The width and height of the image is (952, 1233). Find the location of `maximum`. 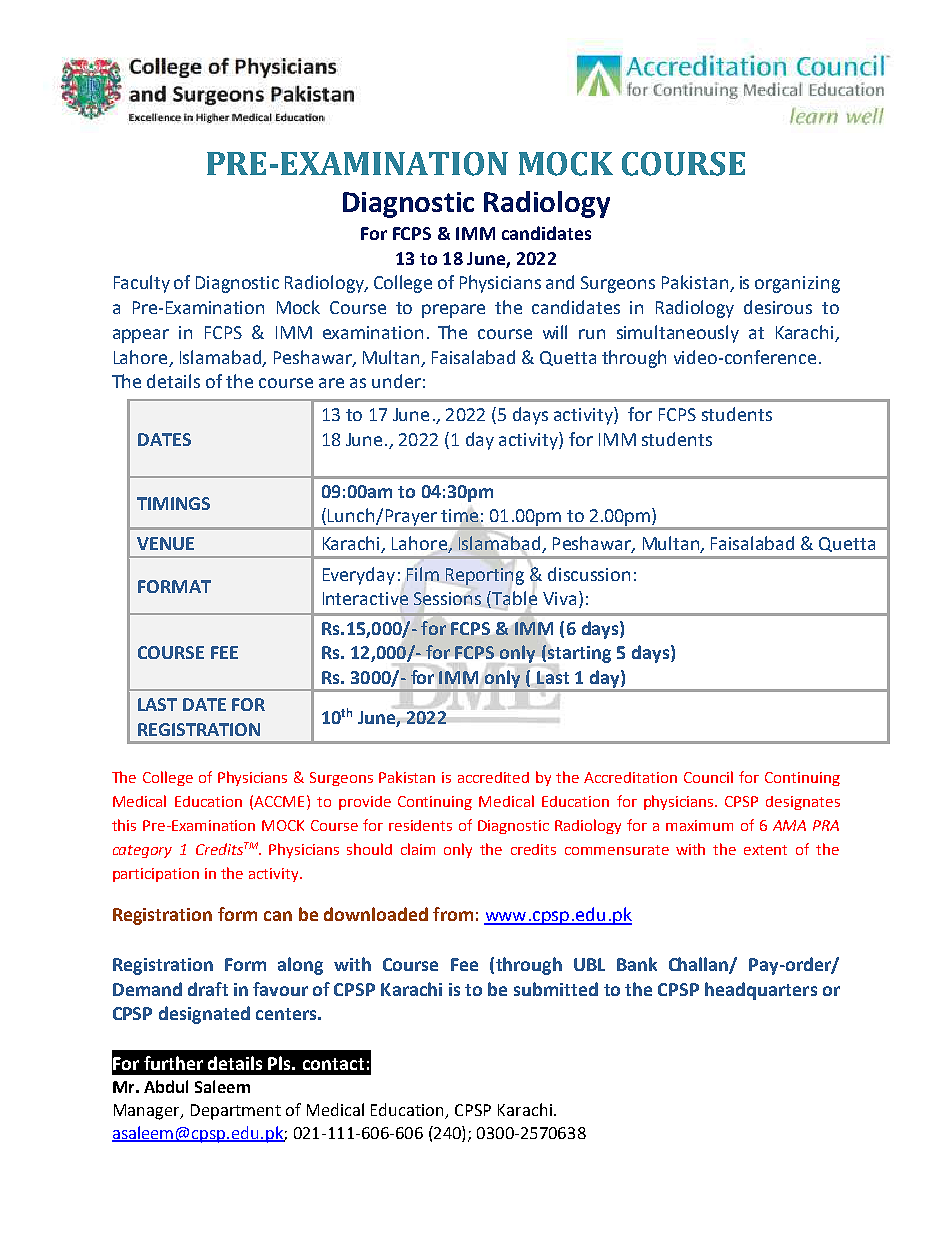

maximum is located at coordinates (699, 825).
